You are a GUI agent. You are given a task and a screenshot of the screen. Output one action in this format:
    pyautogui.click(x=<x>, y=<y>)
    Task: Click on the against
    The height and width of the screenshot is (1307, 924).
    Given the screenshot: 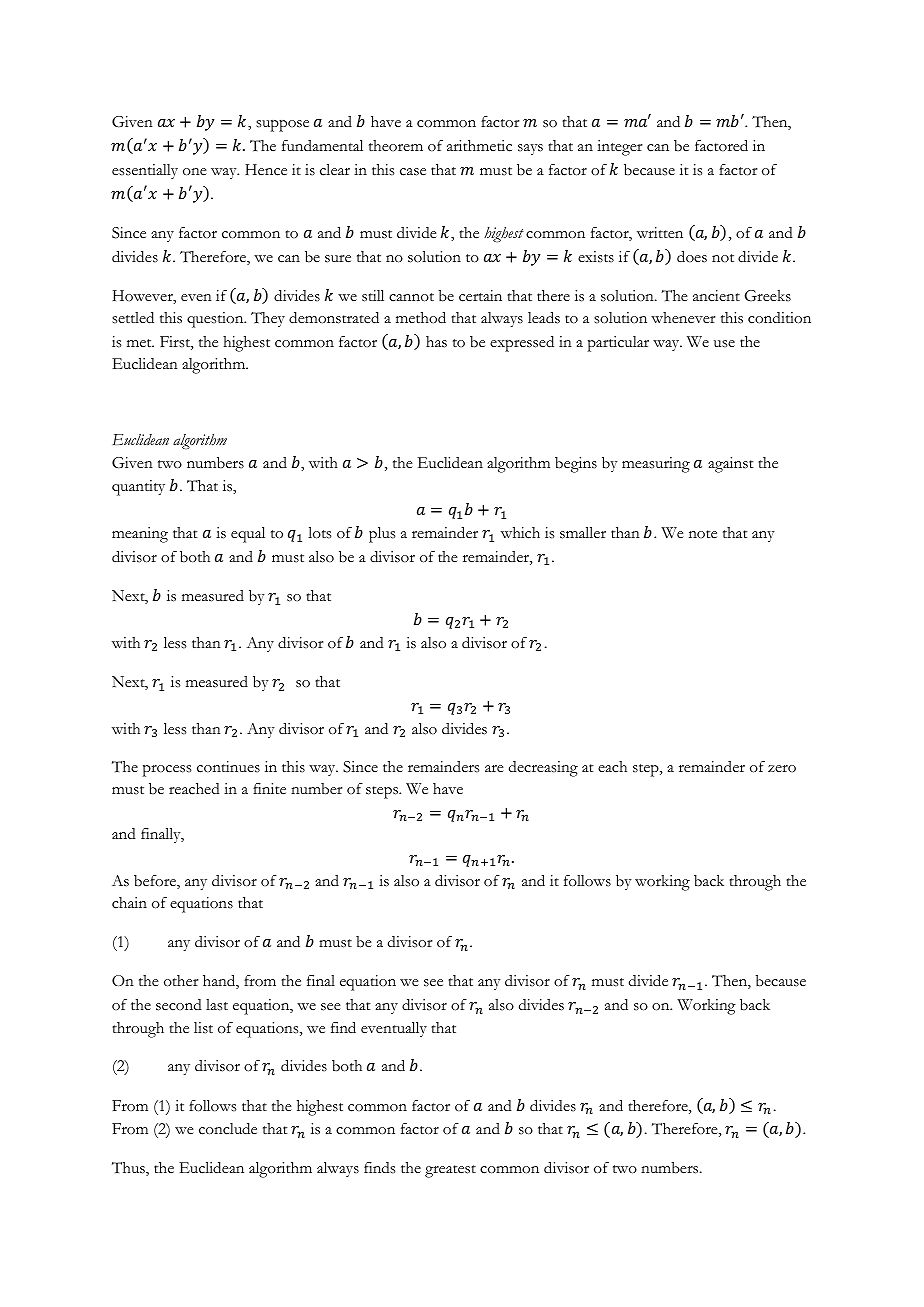 What is the action you would take?
    pyautogui.click(x=731, y=465)
